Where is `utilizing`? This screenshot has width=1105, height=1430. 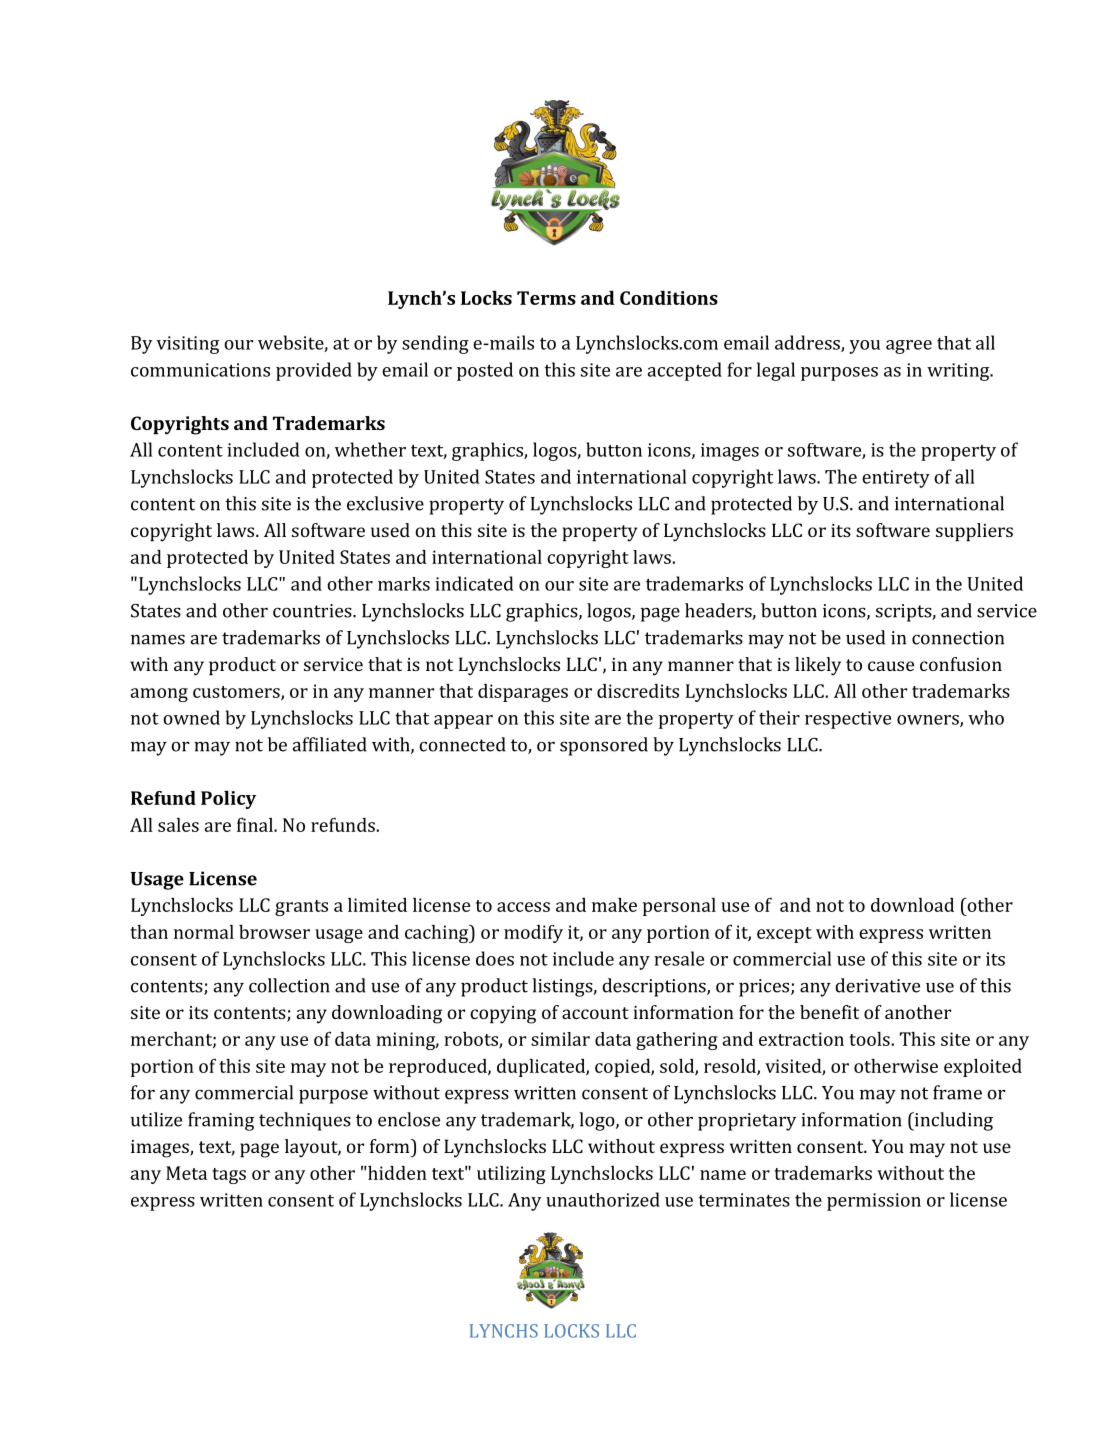 utilizing is located at coordinates (511, 1175).
